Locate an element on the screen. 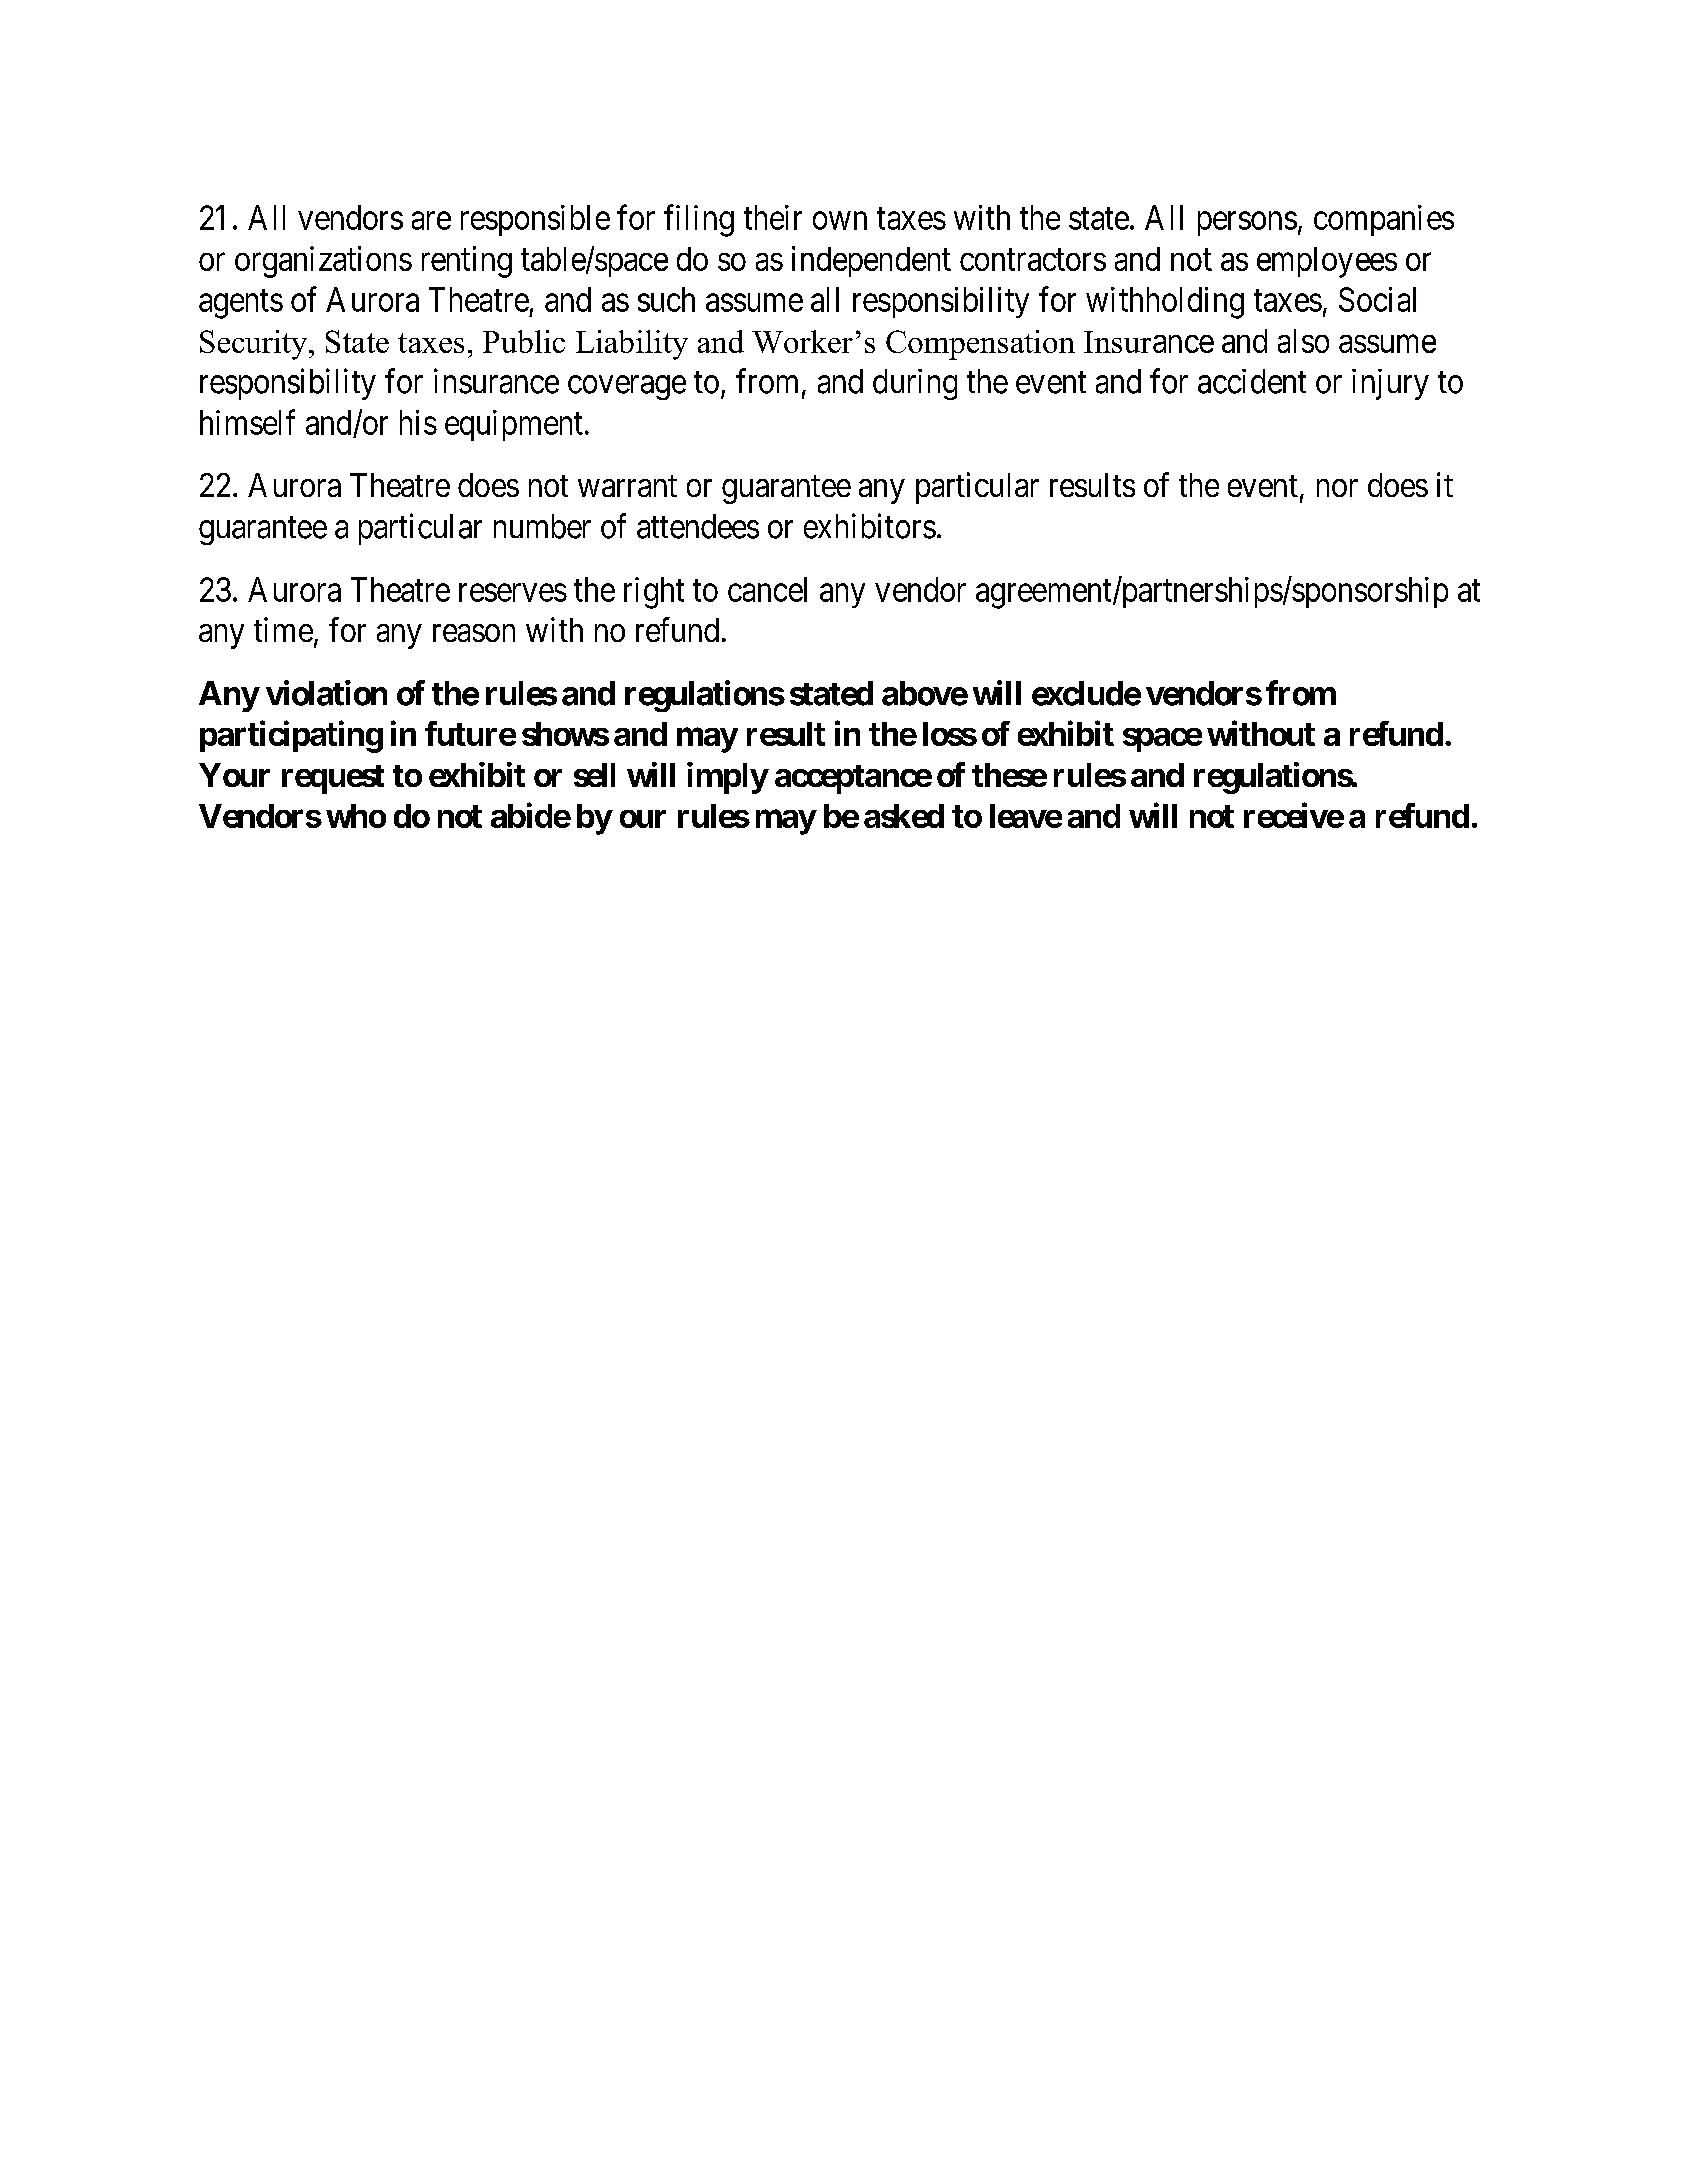  his is located at coordinates (418, 422).
